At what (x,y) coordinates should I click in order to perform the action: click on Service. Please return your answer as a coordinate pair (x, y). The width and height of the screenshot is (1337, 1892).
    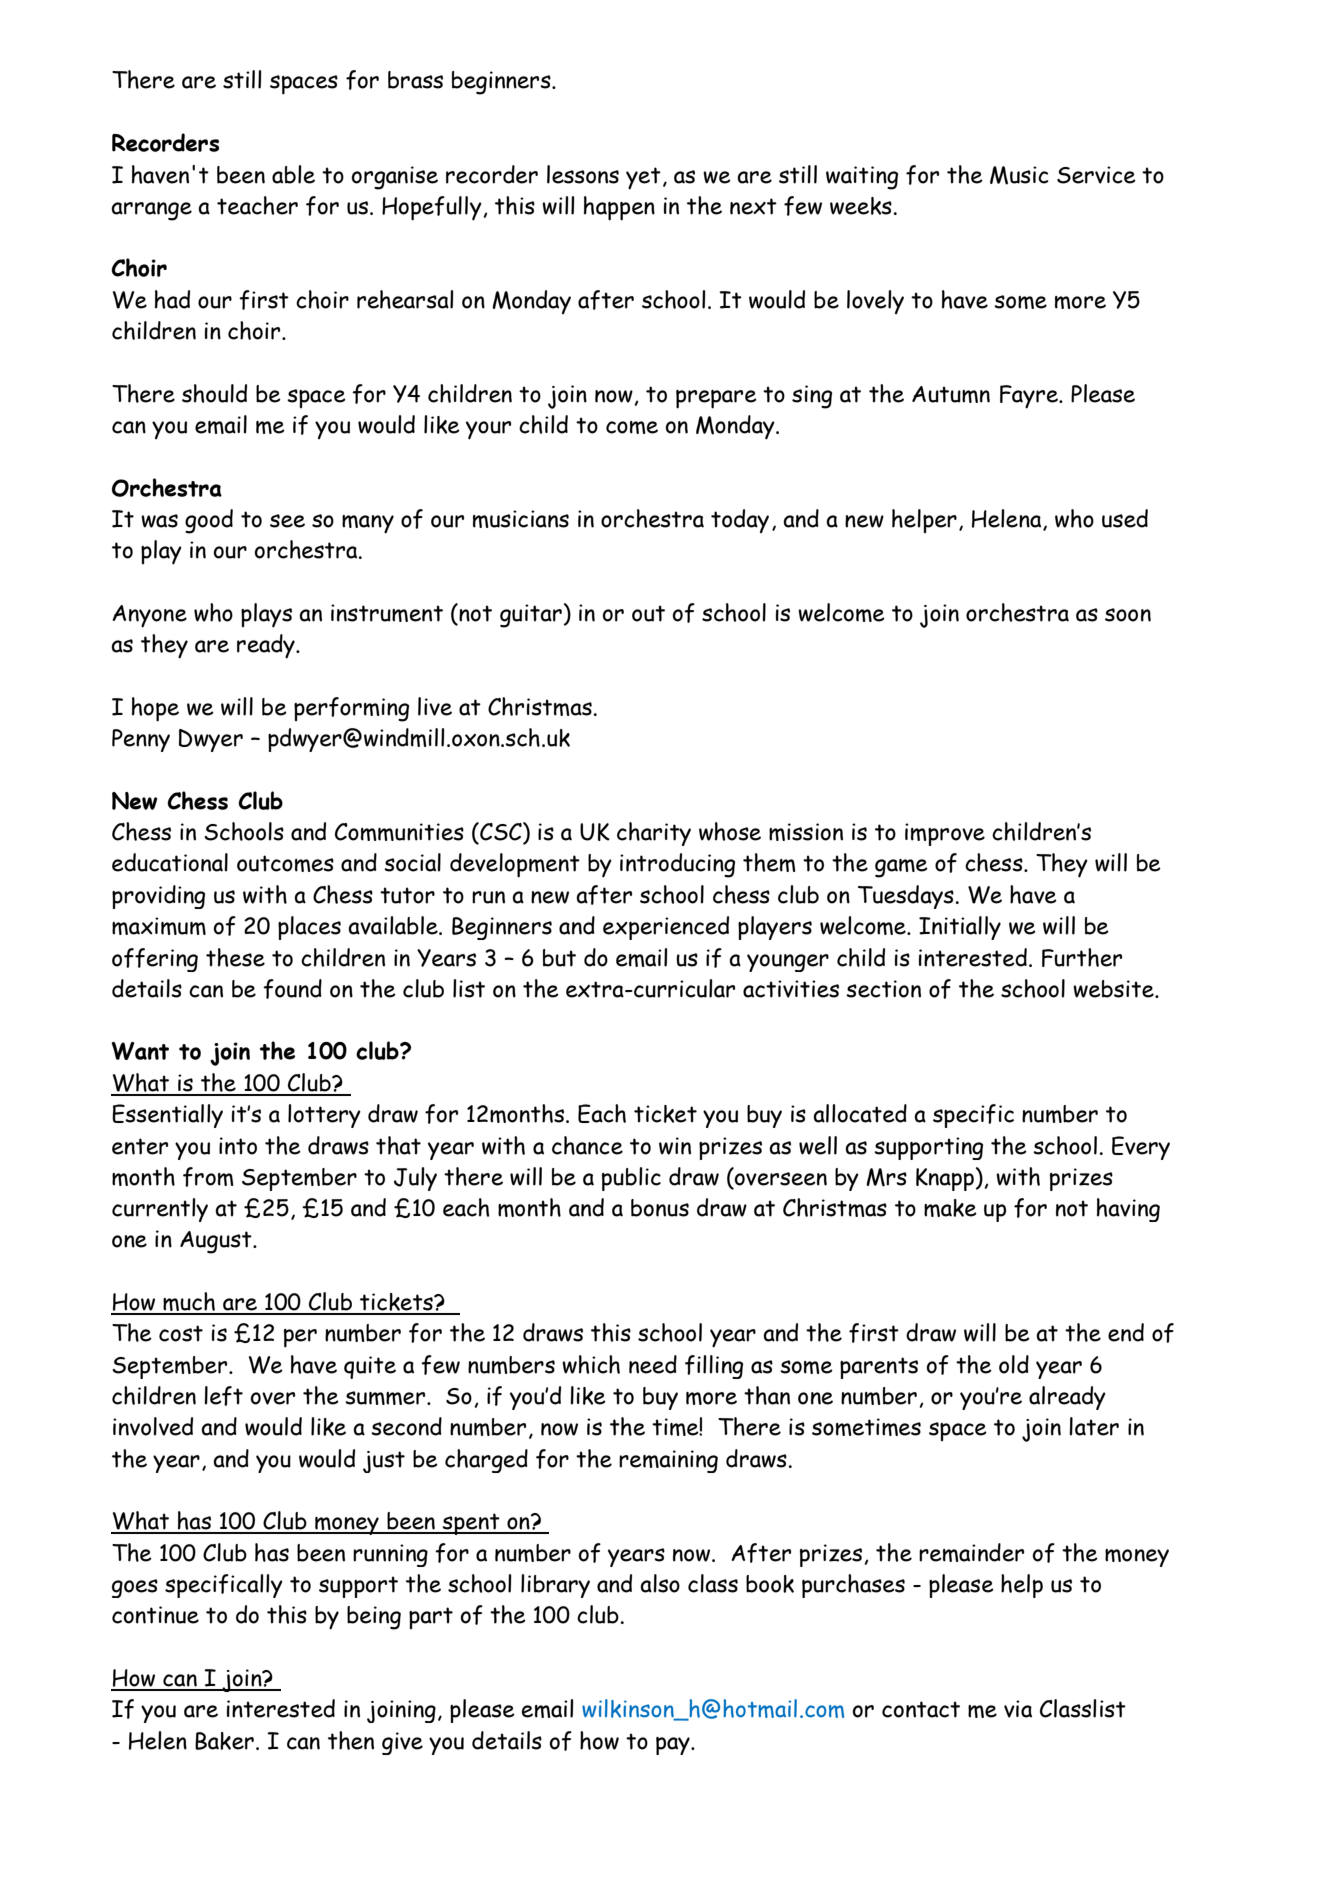
    Looking at the image, I should click on (1096, 175).
